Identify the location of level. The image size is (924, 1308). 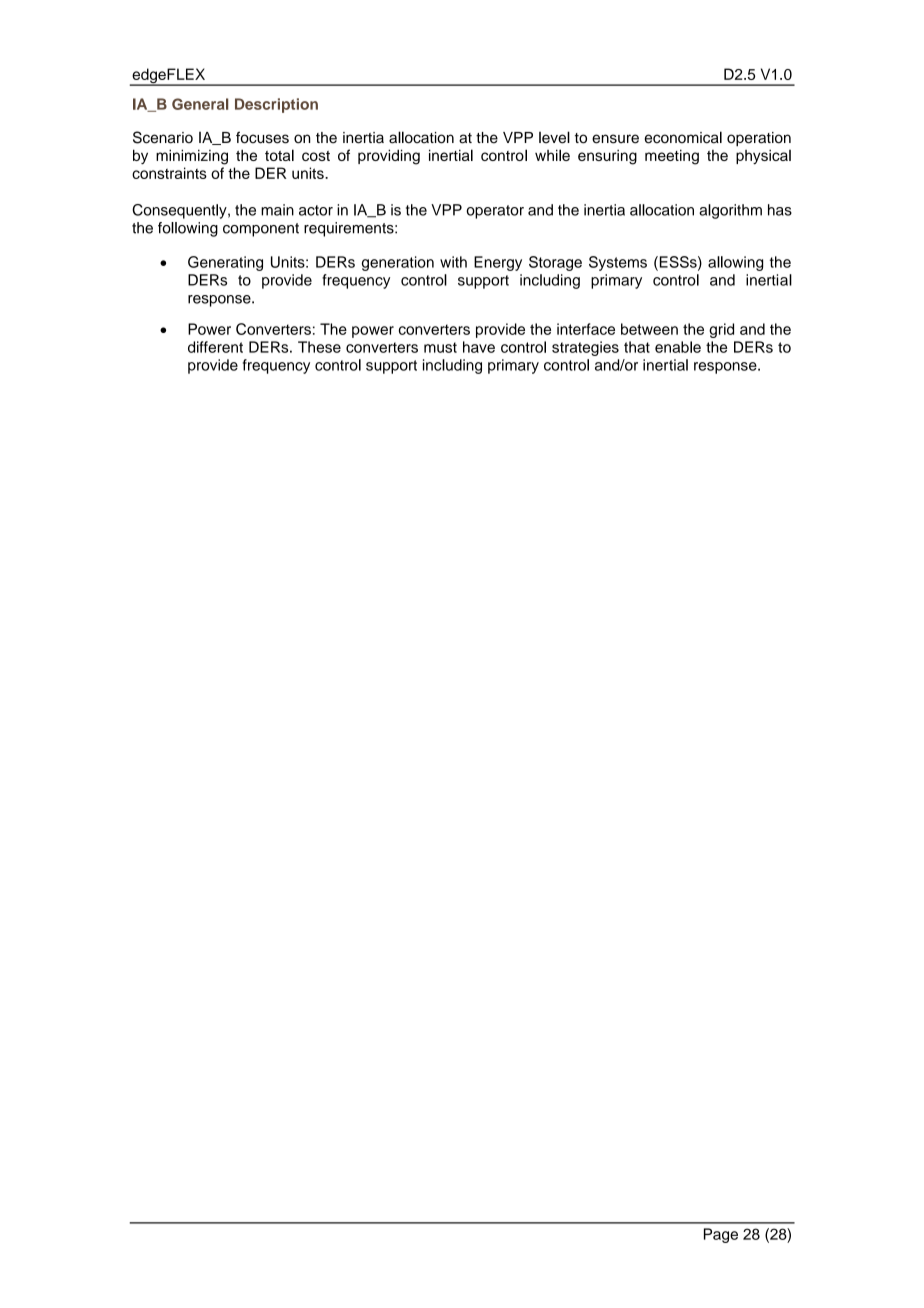
(554, 137).
